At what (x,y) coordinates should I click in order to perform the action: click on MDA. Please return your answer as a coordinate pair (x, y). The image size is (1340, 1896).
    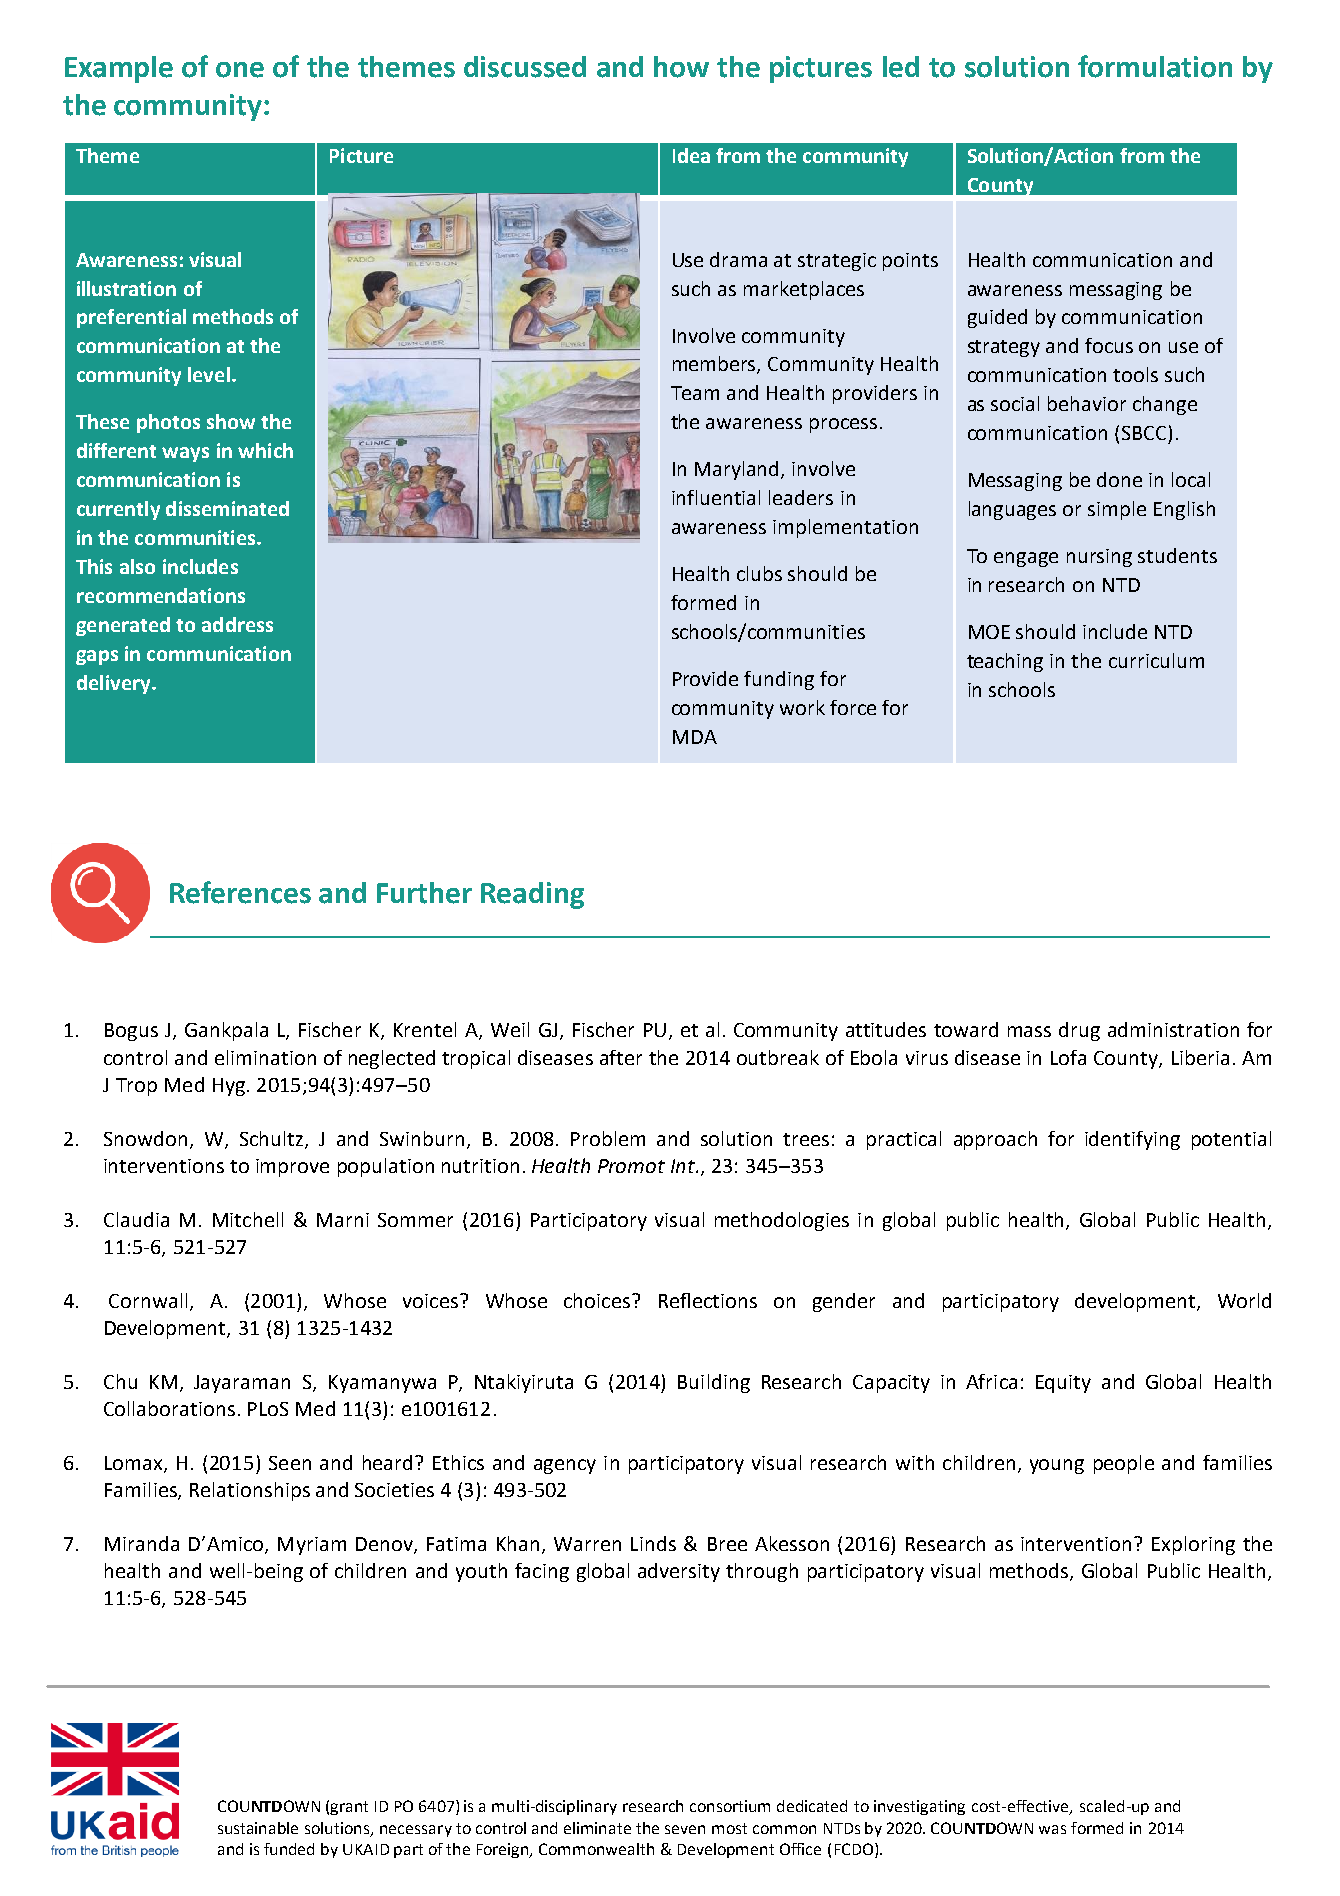
    Looking at the image, I should click on (695, 737).
